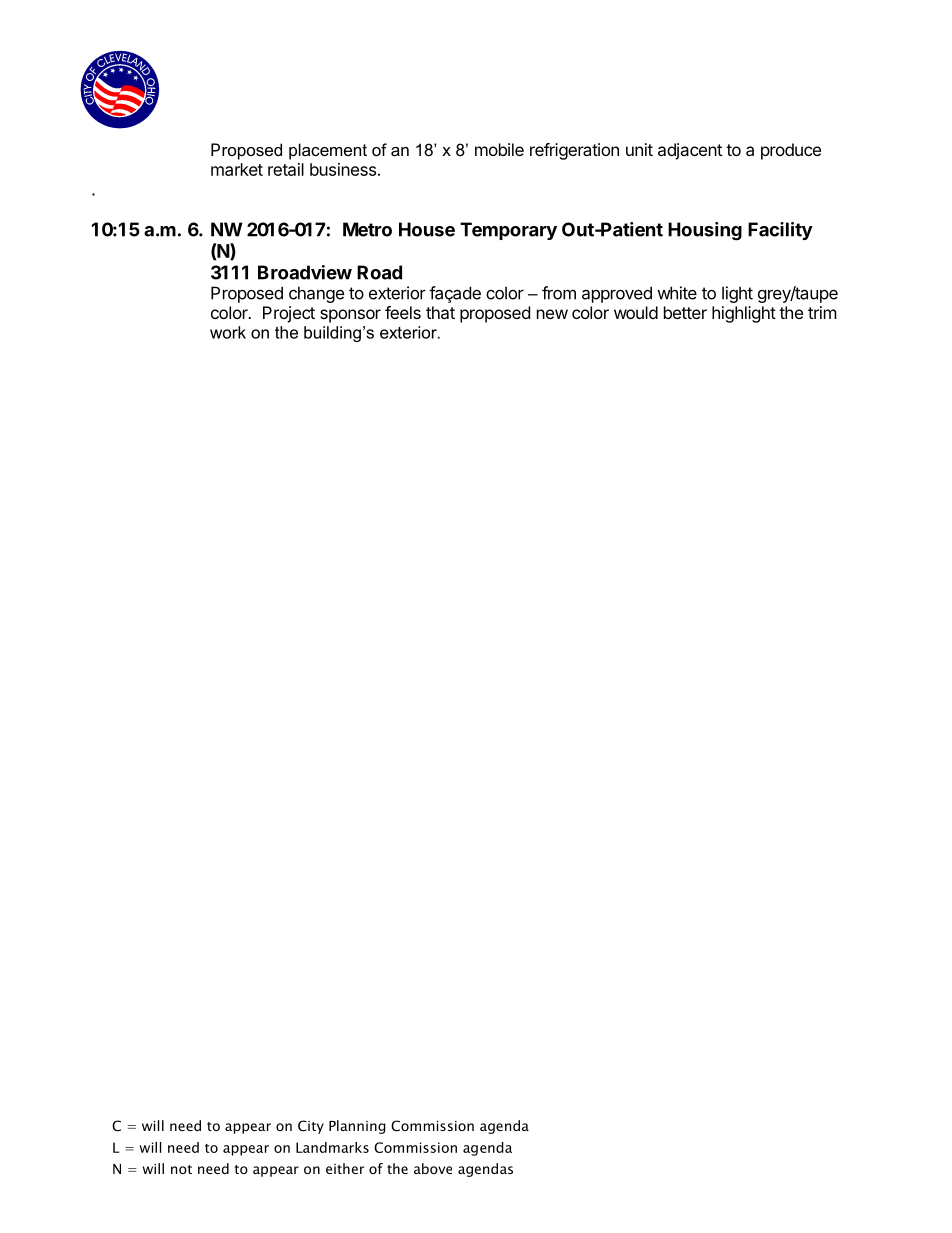 The image size is (952, 1233). What do you see at coordinates (228, 332) in the image?
I see `work` at bounding box center [228, 332].
